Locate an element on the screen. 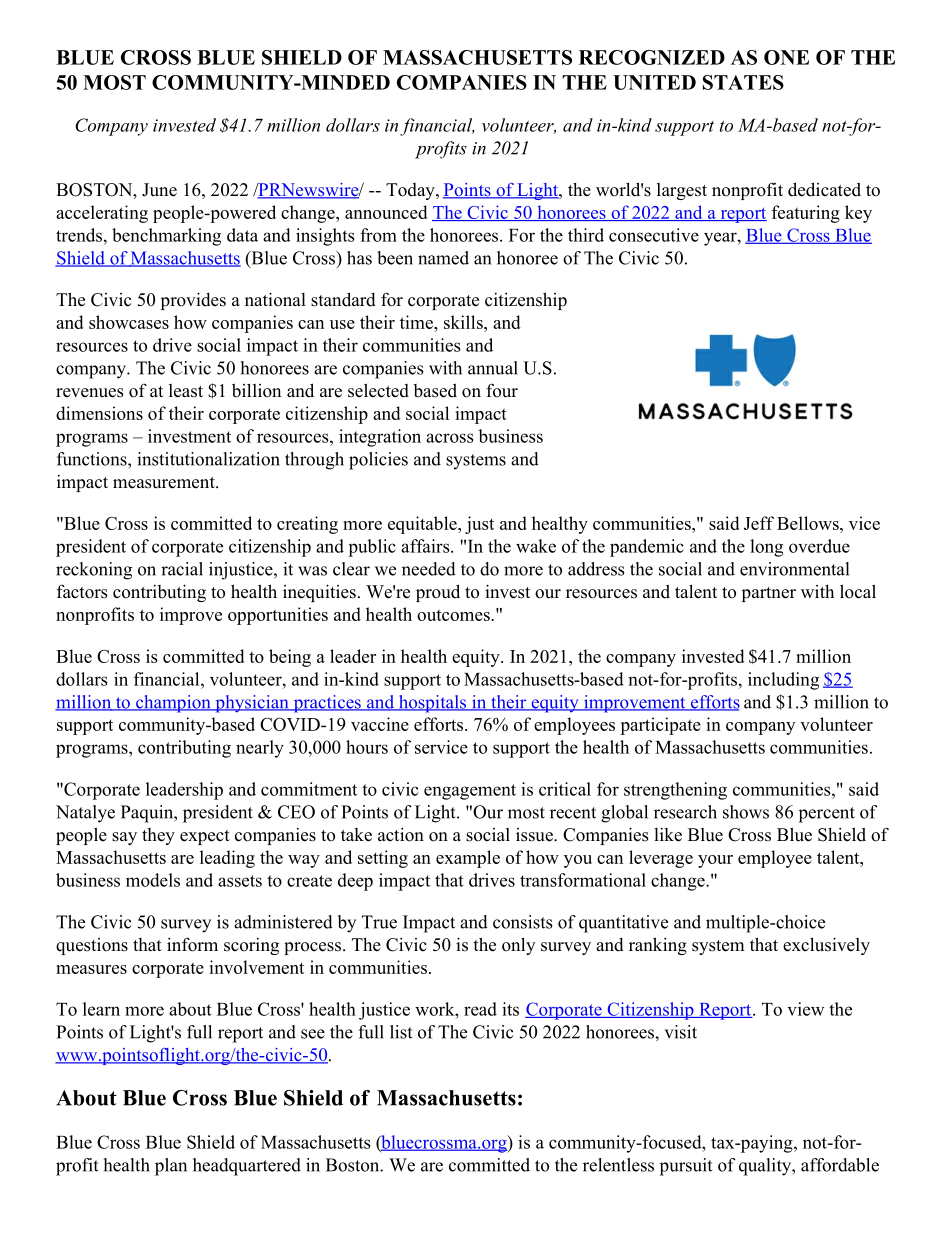 The image size is (952, 1233). partner is located at coordinates (769, 594).
